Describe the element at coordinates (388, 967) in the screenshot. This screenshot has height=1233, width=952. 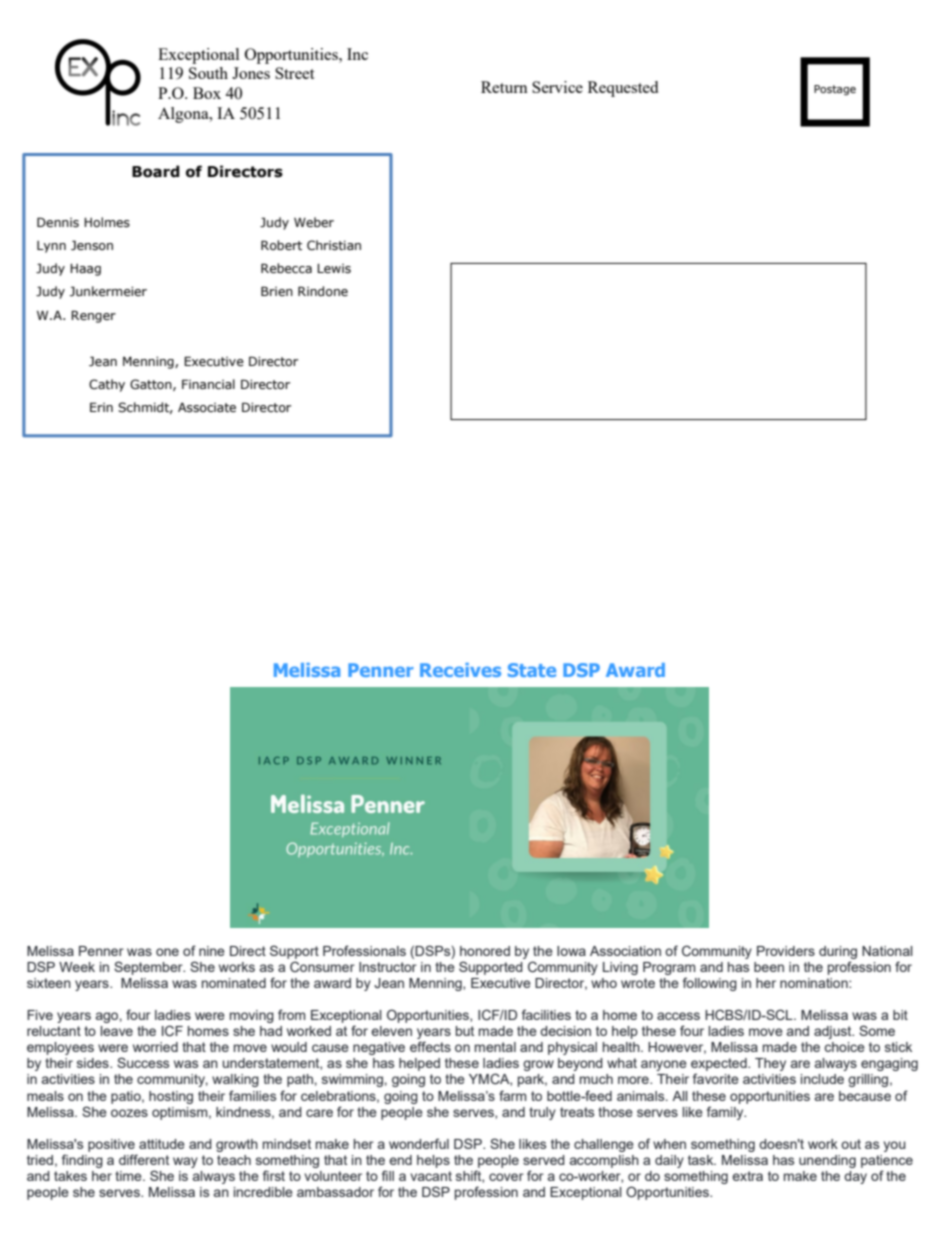
I see `Instructor` at that location.
